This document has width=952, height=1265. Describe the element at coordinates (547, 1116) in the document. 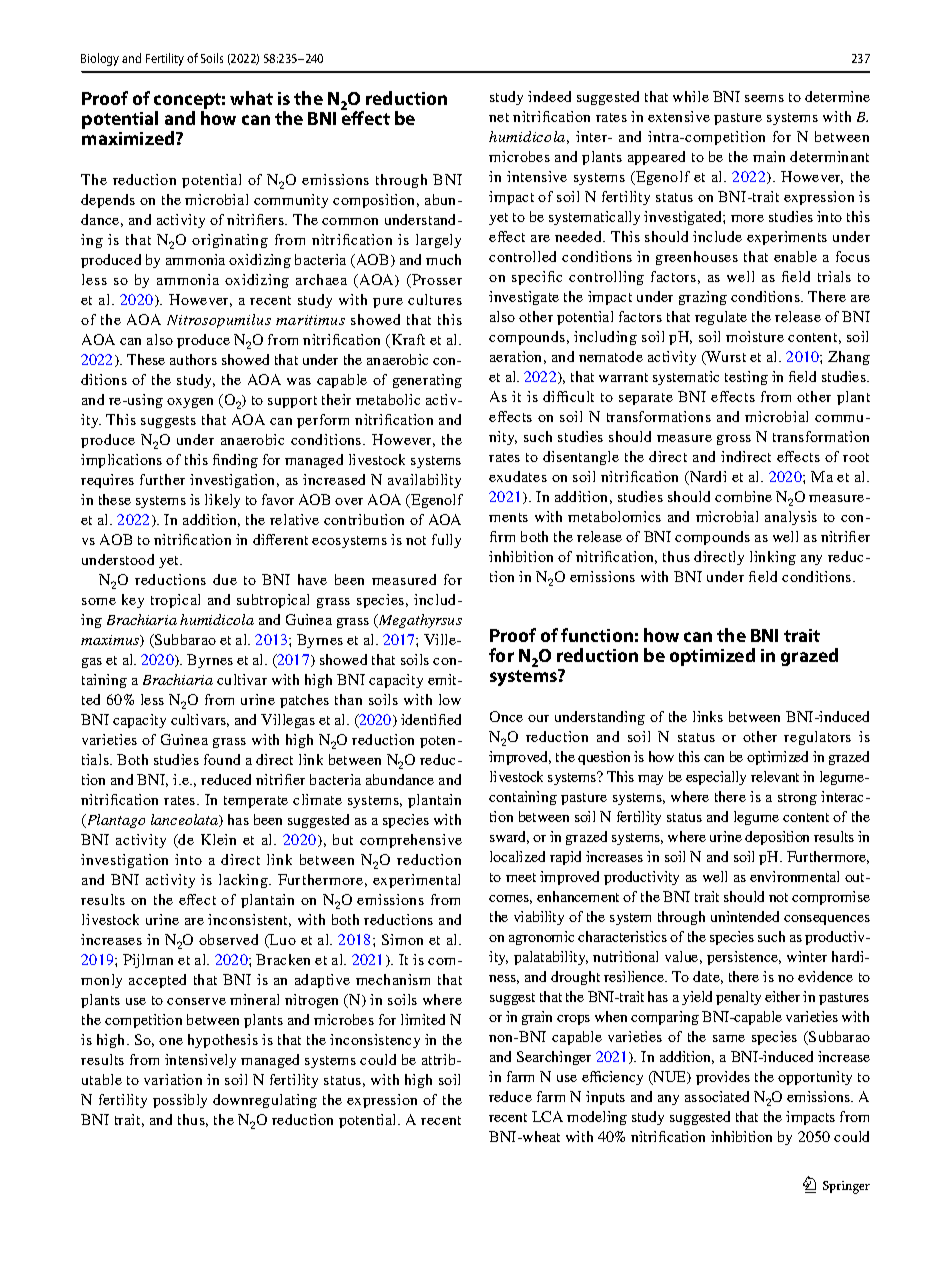

I see `LCA` at that location.
